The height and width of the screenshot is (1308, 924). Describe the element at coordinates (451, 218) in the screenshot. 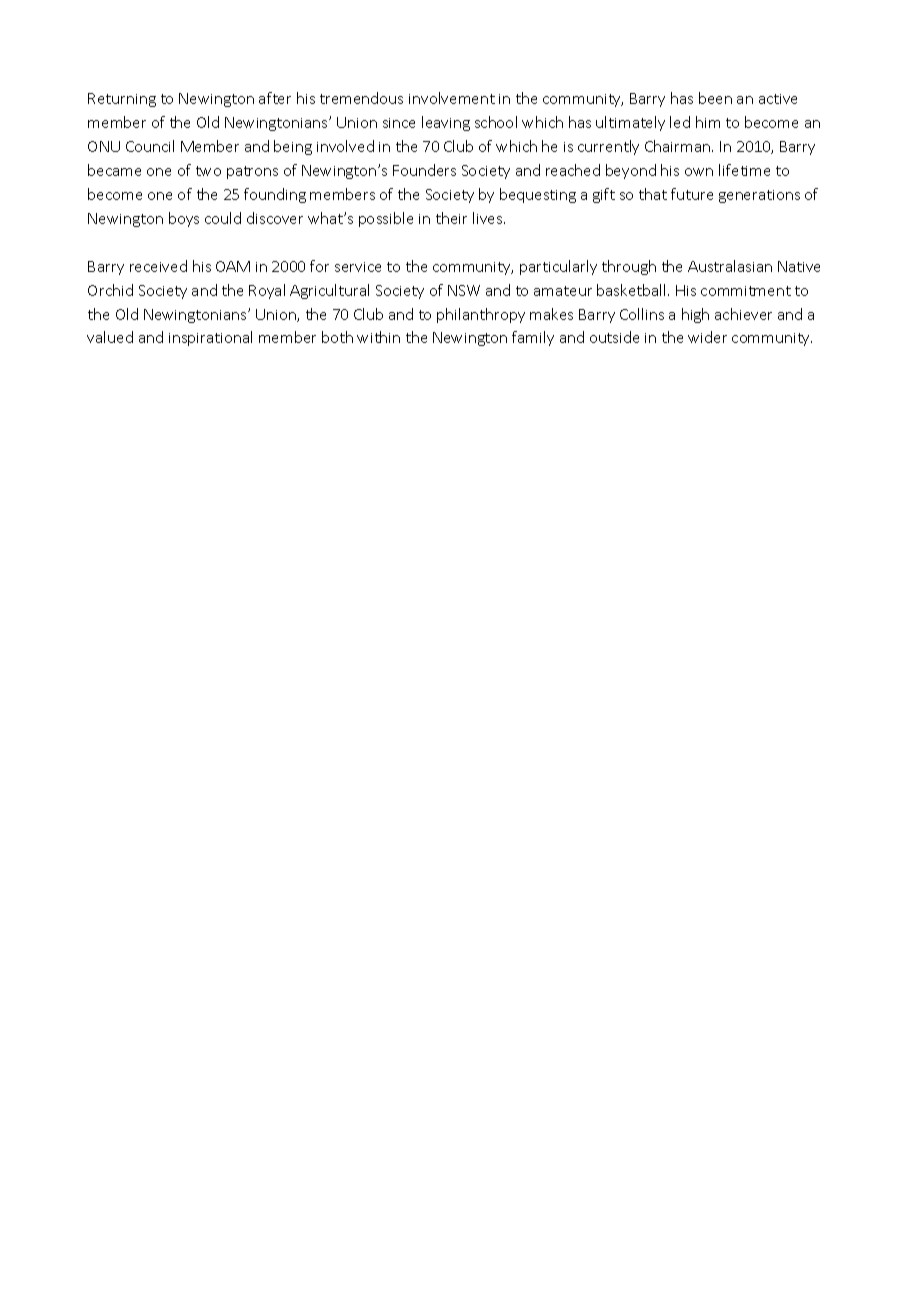

I see `their` at that location.
